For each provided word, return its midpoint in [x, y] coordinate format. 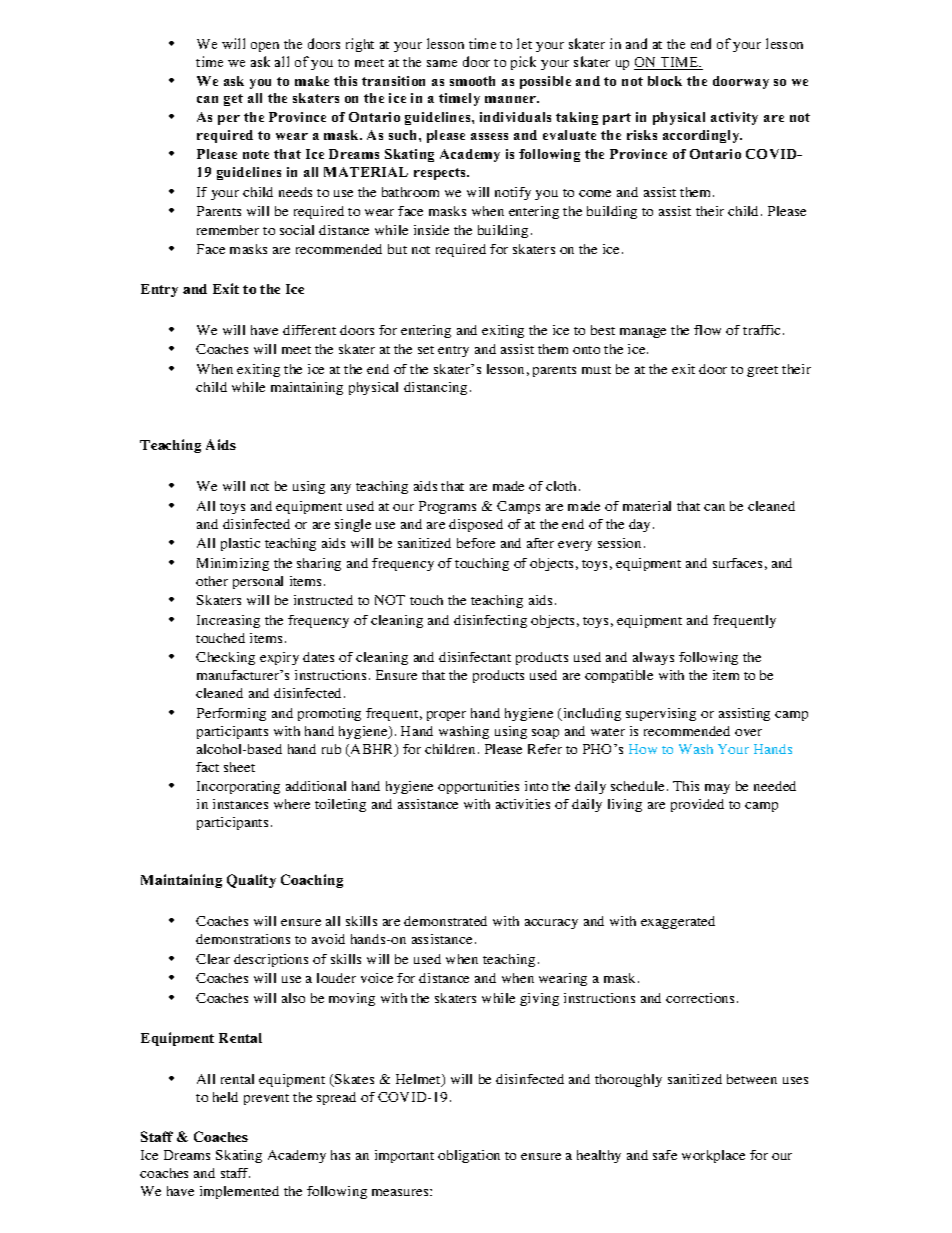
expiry [279, 658]
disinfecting [490, 621]
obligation [469, 1156]
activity [734, 118]
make [312, 81]
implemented [239, 1192]
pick [523, 63]
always [653, 658]
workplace [713, 1156]
